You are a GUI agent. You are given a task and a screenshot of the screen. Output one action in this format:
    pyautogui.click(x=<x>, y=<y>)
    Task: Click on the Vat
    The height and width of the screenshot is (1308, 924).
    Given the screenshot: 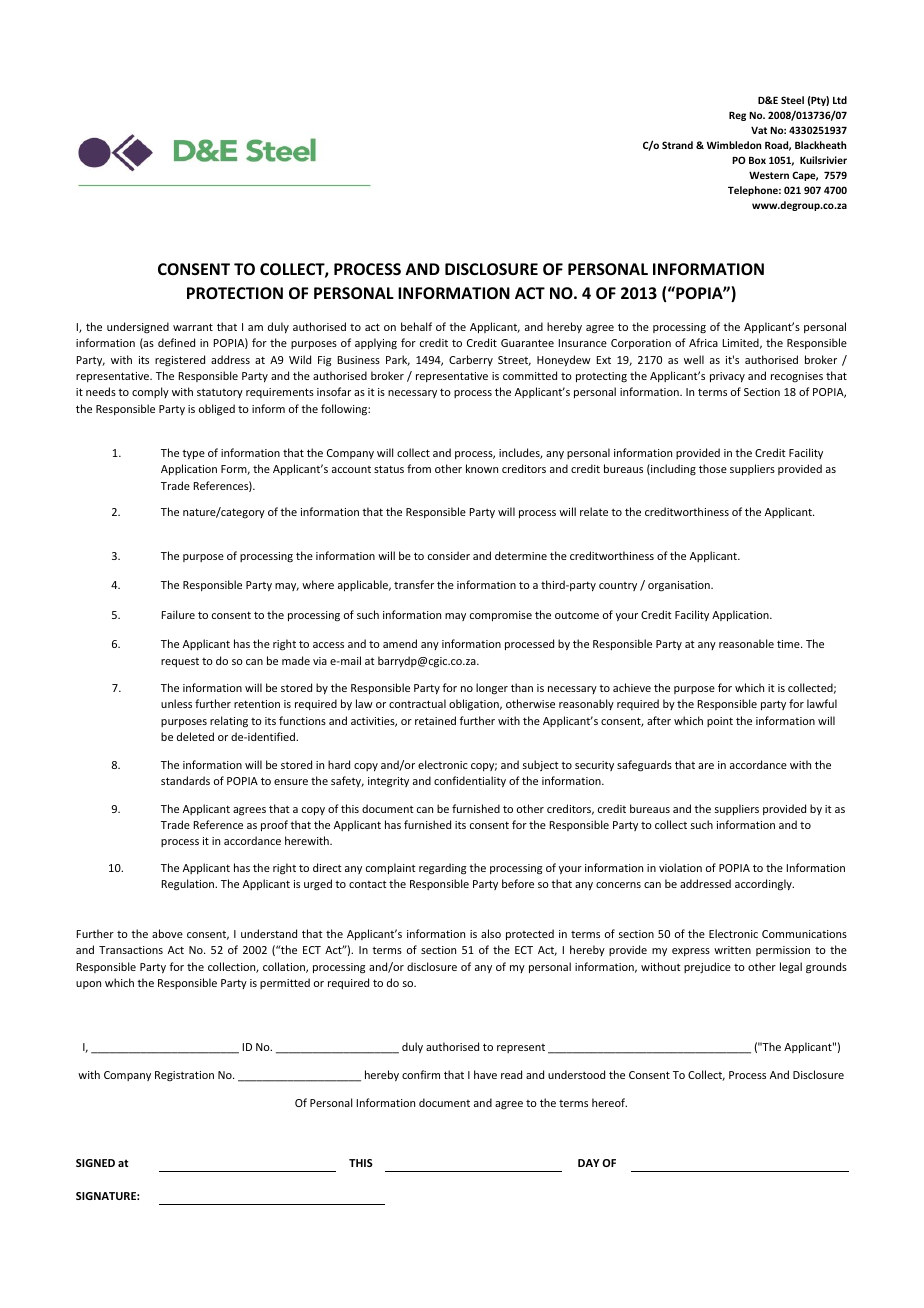 What is the action you would take?
    pyautogui.click(x=759, y=130)
